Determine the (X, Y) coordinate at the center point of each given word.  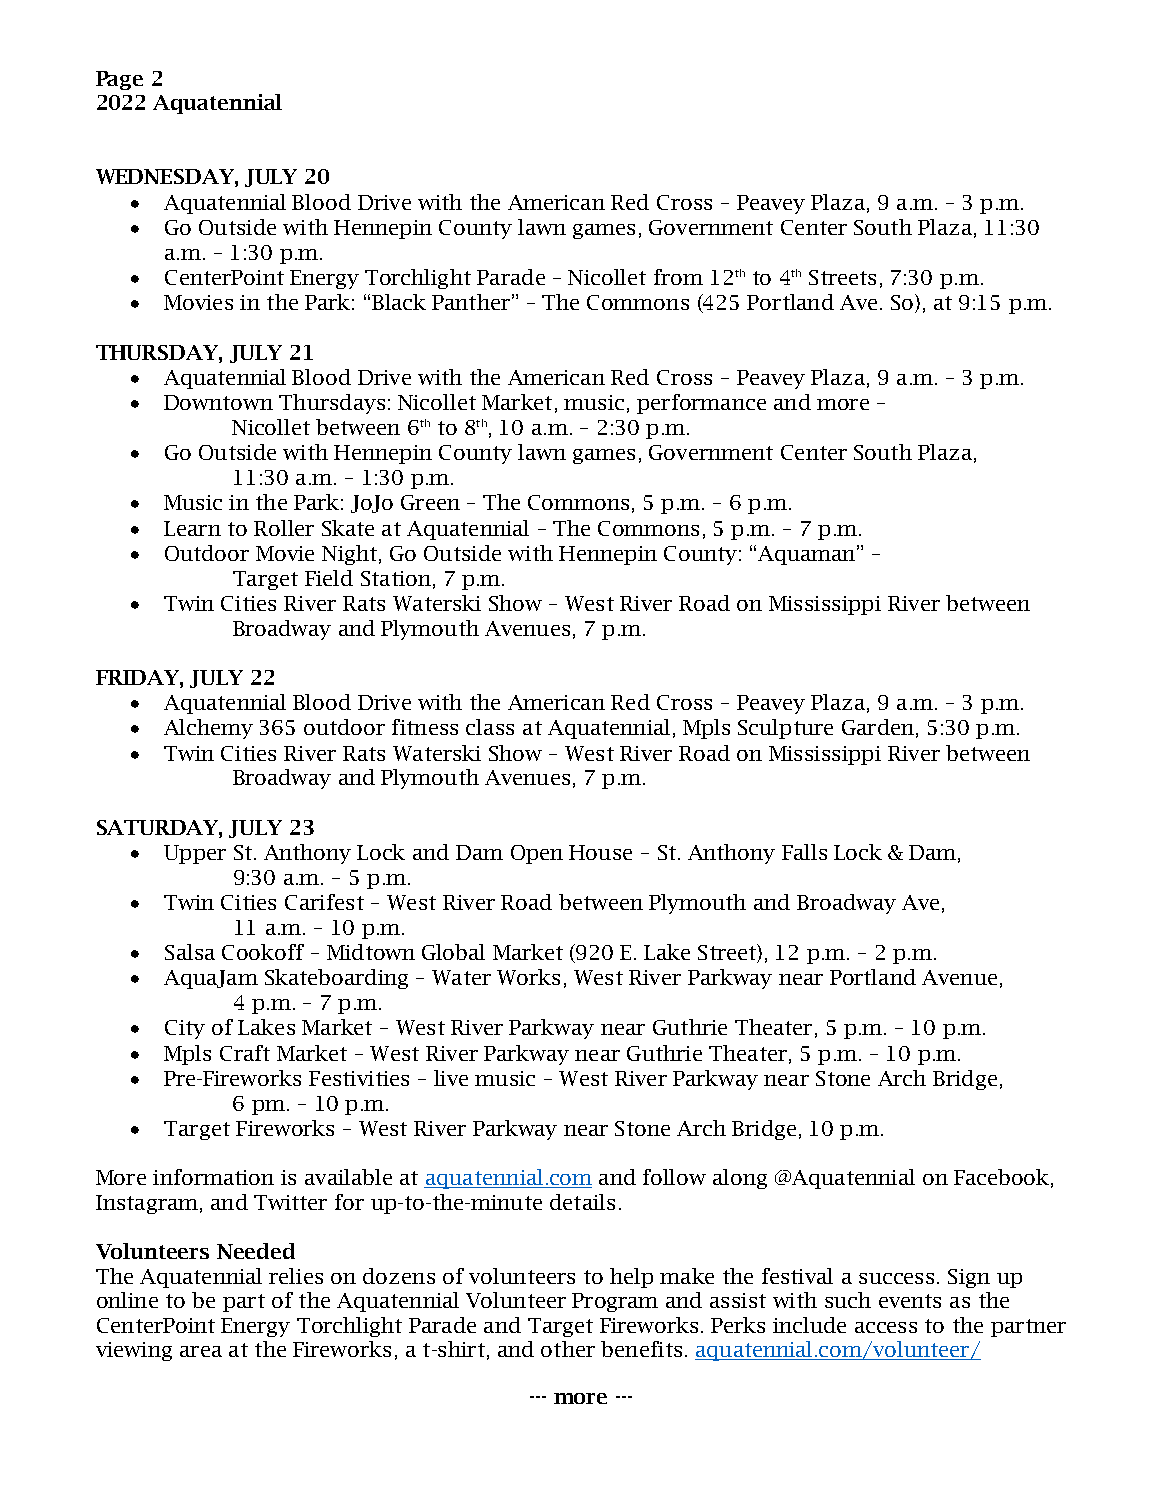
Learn (192, 528)
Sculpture (785, 729)
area (201, 1351)
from (678, 277)
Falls (804, 852)
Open (537, 854)
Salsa (190, 952)
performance (701, 404)
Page (119, 80)
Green (430, 502)
